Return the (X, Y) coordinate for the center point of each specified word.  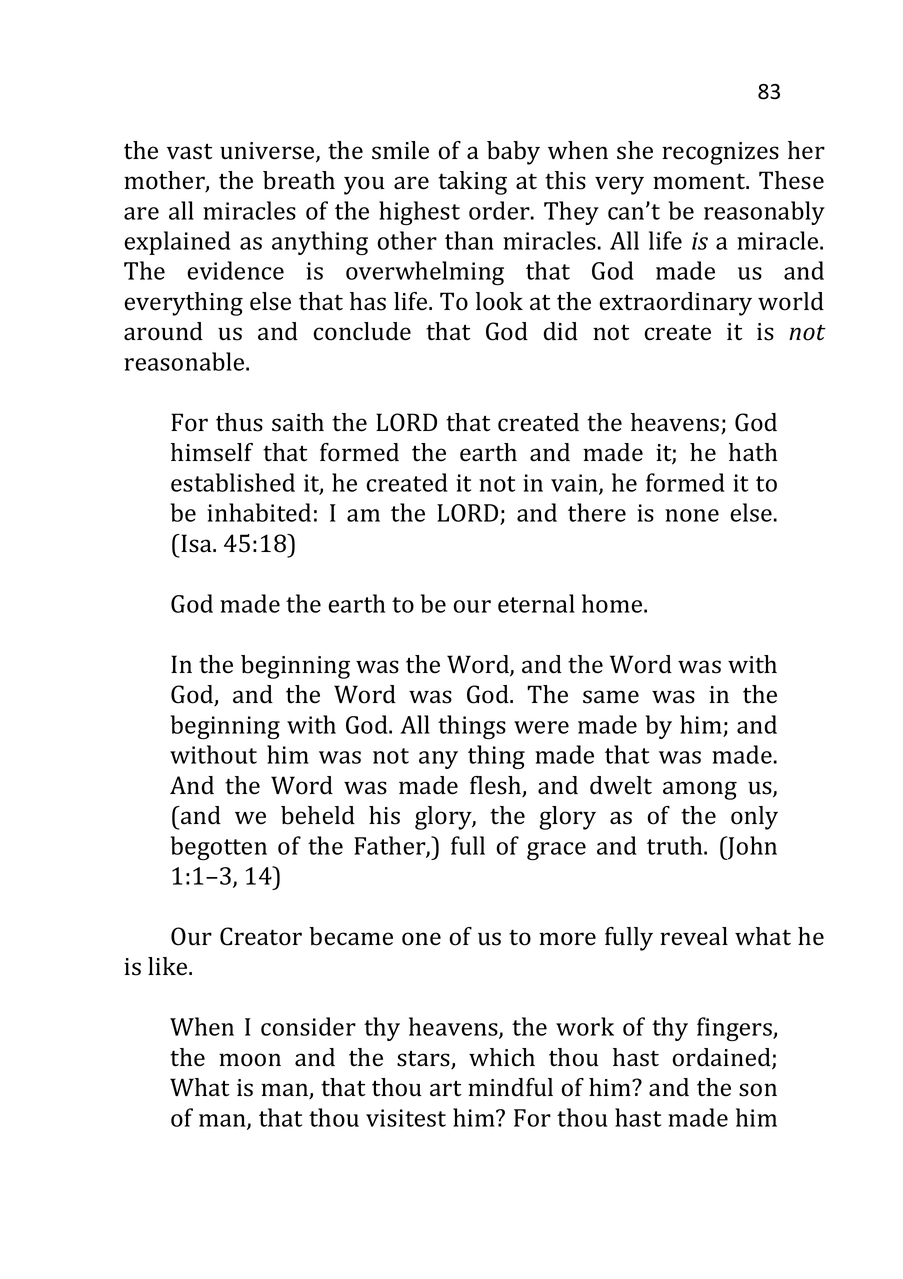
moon (250, 1060)
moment (700, 181)
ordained (723, 1058)
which (502, 1057)
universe (268, 152)
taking (472, 183)
